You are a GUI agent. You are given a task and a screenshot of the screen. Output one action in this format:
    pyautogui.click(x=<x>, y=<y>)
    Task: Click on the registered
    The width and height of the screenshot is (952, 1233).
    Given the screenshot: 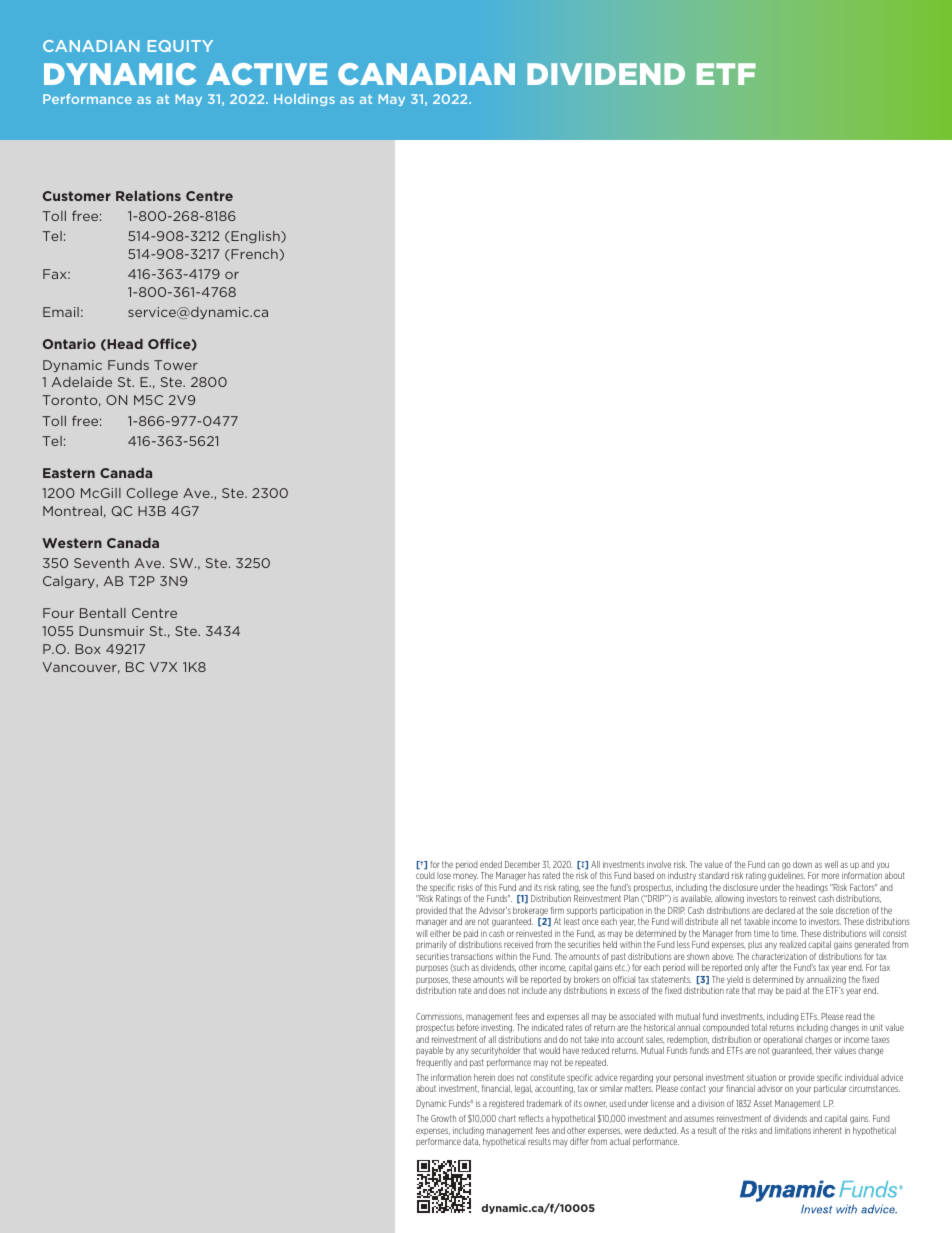 What is the action you would take?
    pyautogui.click(x=506, y=1104)
